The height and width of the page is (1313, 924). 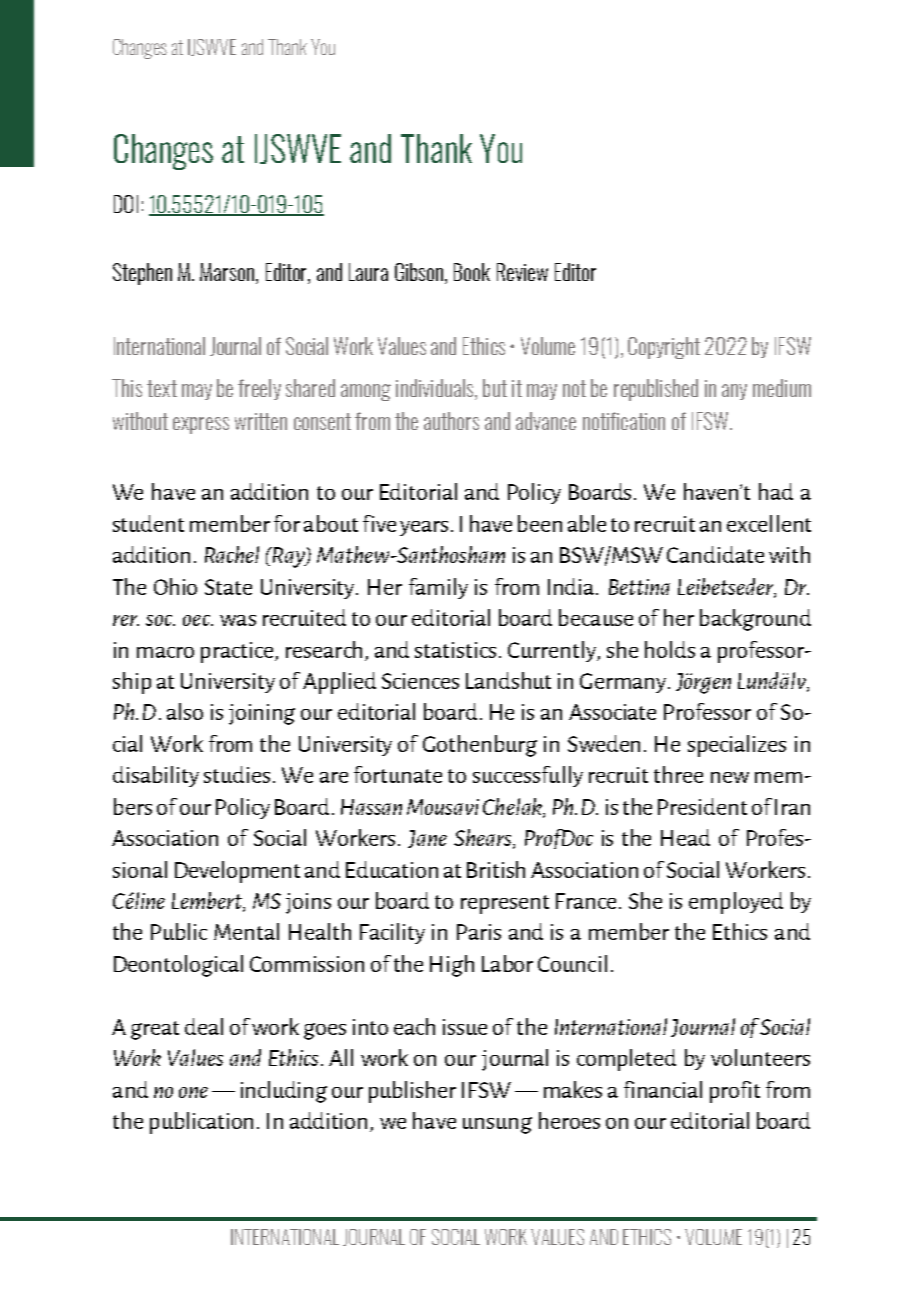 What do you see at coordinates (142, 274) in the page?
I see `Stephen` at bounding box center [142, 274].
